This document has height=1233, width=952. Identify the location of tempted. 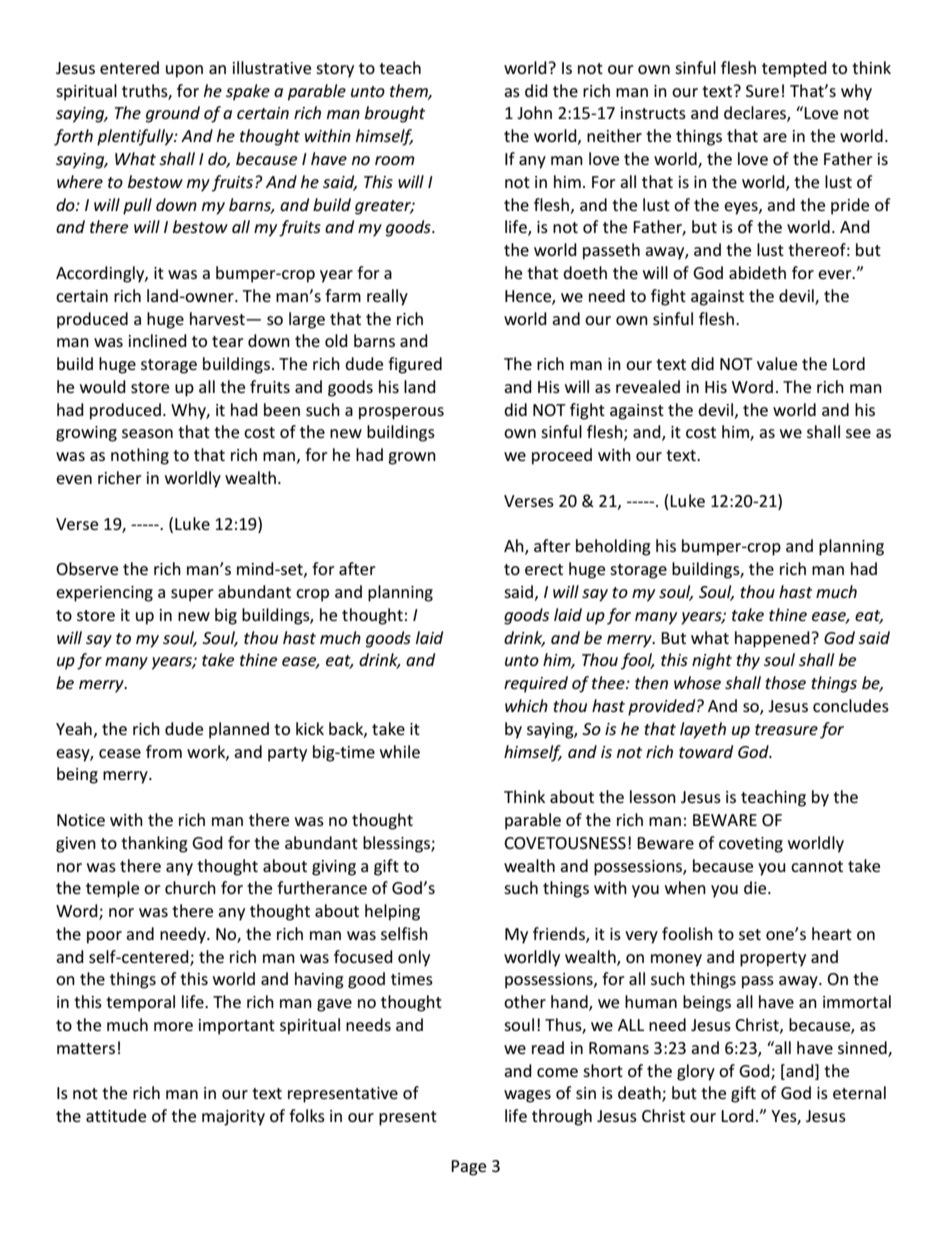
(794, 69).
